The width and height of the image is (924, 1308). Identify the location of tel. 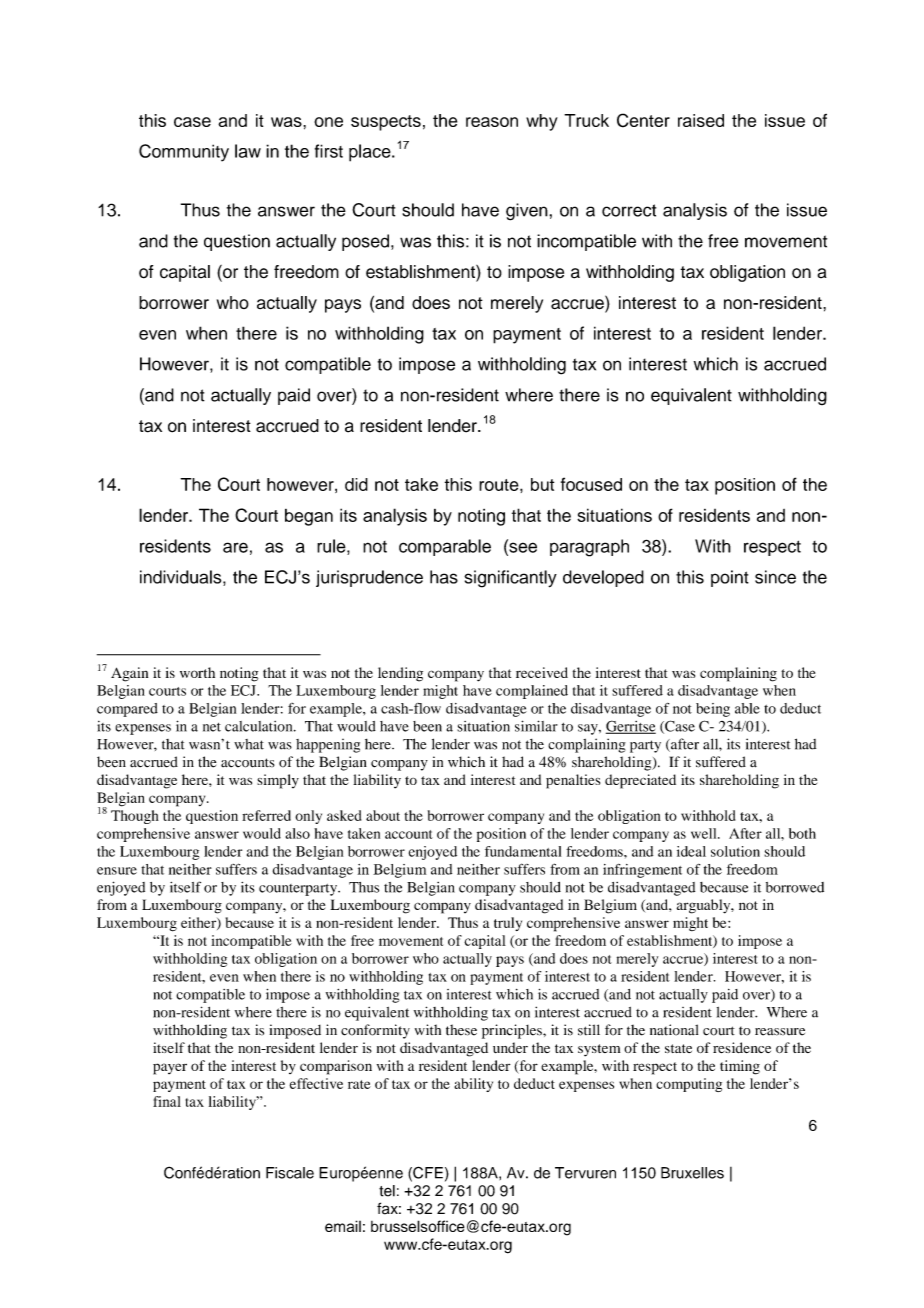
(387, 1191).
